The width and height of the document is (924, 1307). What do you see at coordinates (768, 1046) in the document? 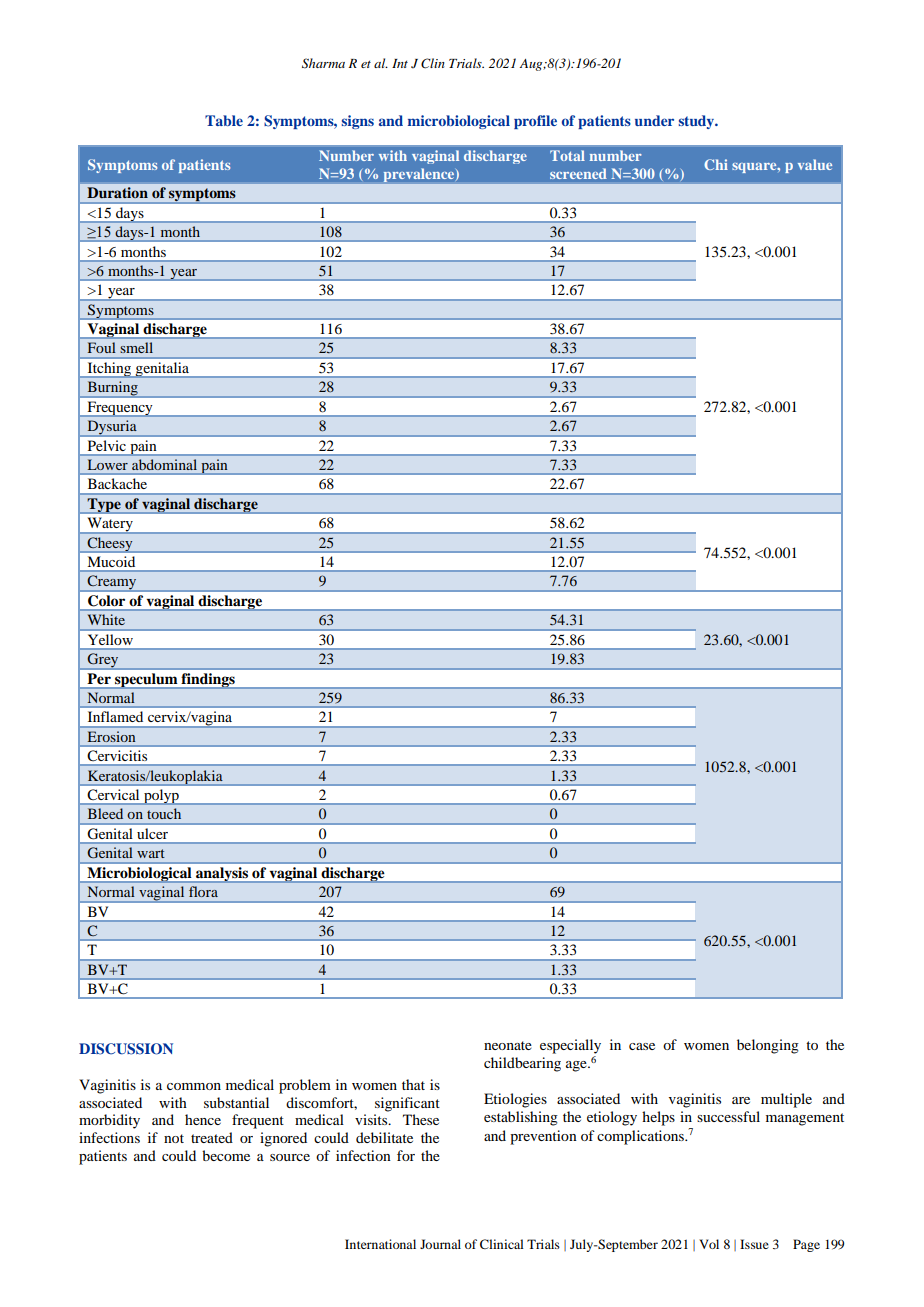
I see `belonging` at bounding box center [768, 1046].
